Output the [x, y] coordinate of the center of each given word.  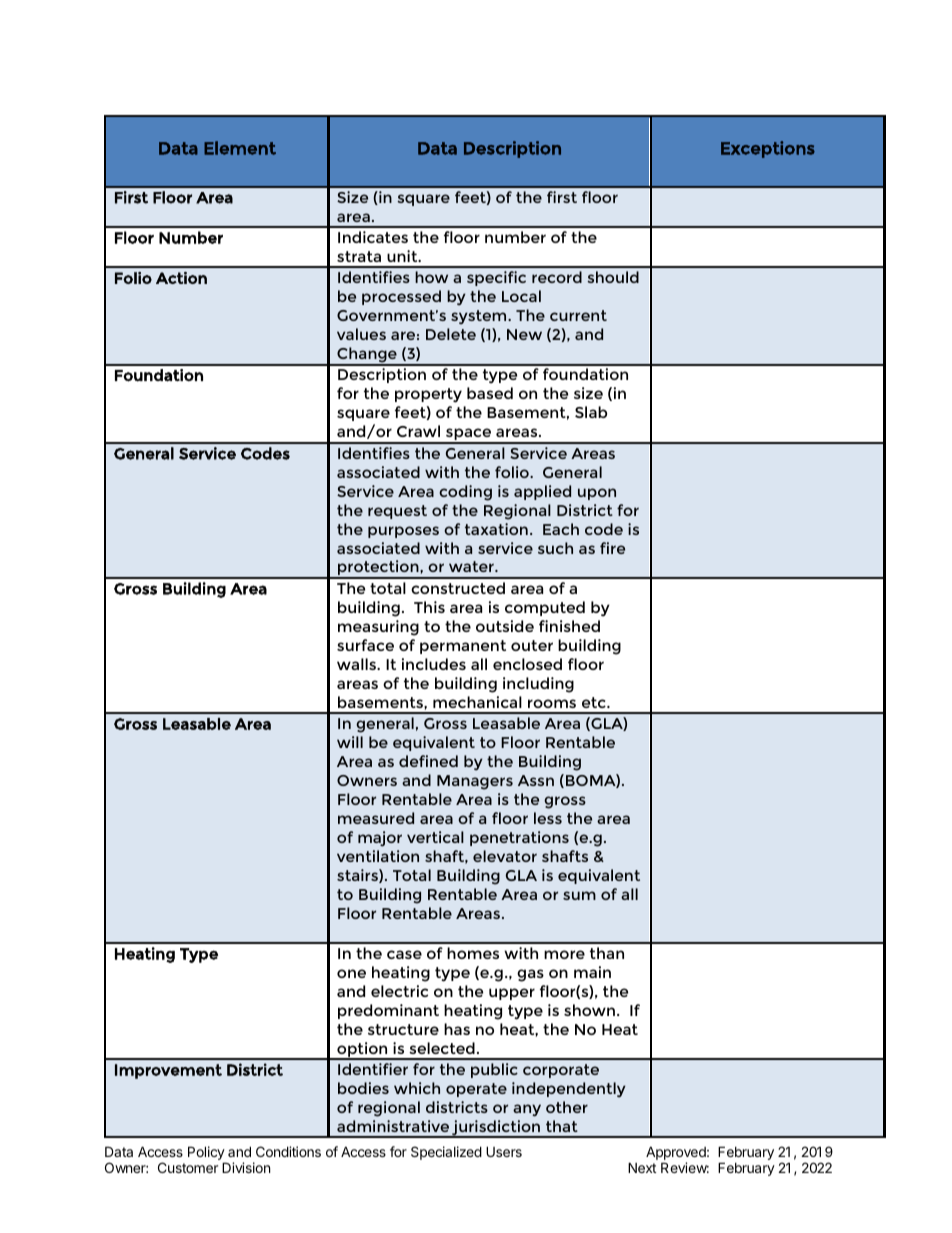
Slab [591, 412]
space [469, 435]
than [607, 953]
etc [595, 702]
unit [403, 256]
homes [473, 953]
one [351, 973]
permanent [463, 647]
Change [367, 356]
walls [357, 664]
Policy [207, 1154]
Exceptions [768, 149]
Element [240, 148]
